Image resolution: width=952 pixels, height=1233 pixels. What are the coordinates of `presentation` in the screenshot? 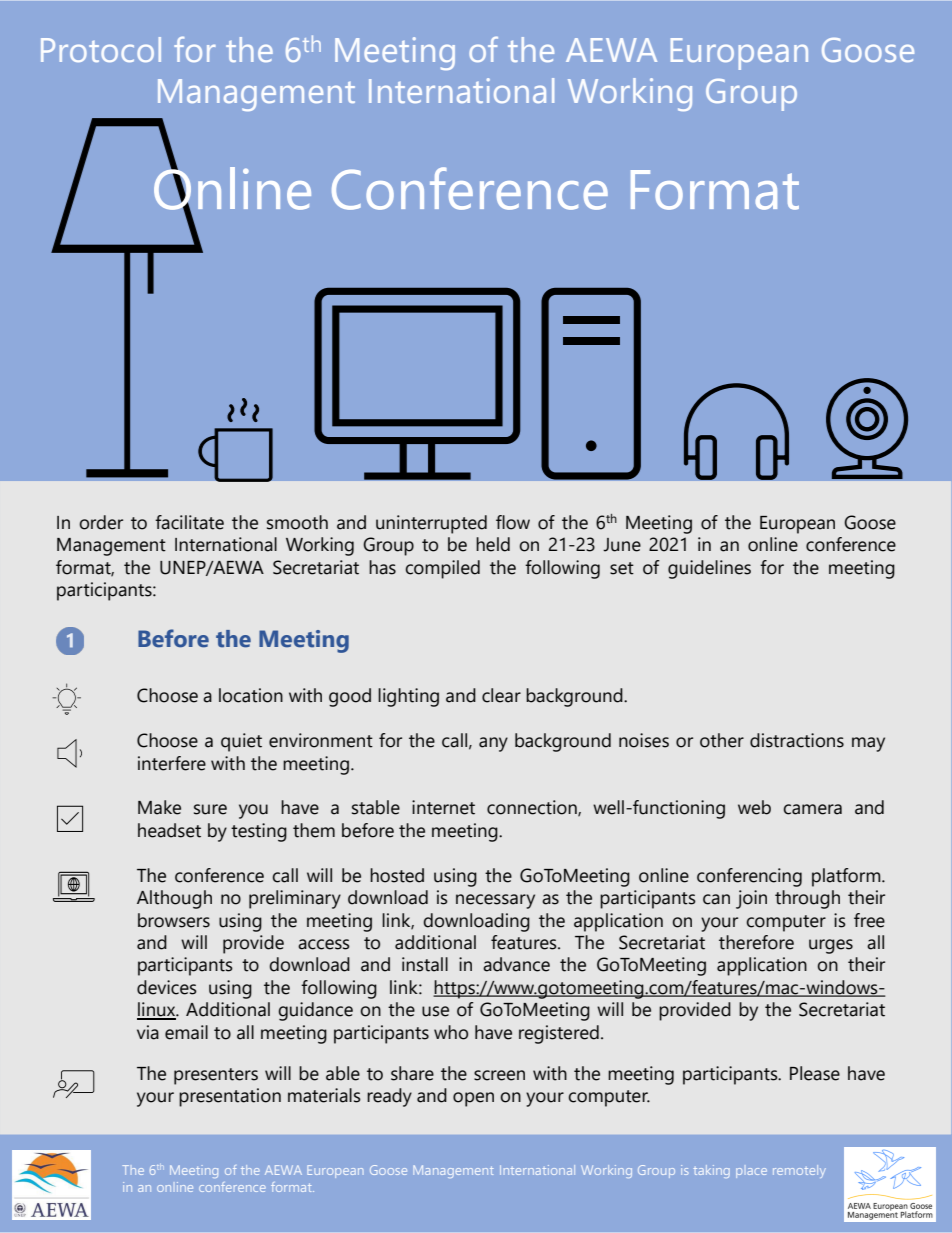 It's located at (230, 1097).
